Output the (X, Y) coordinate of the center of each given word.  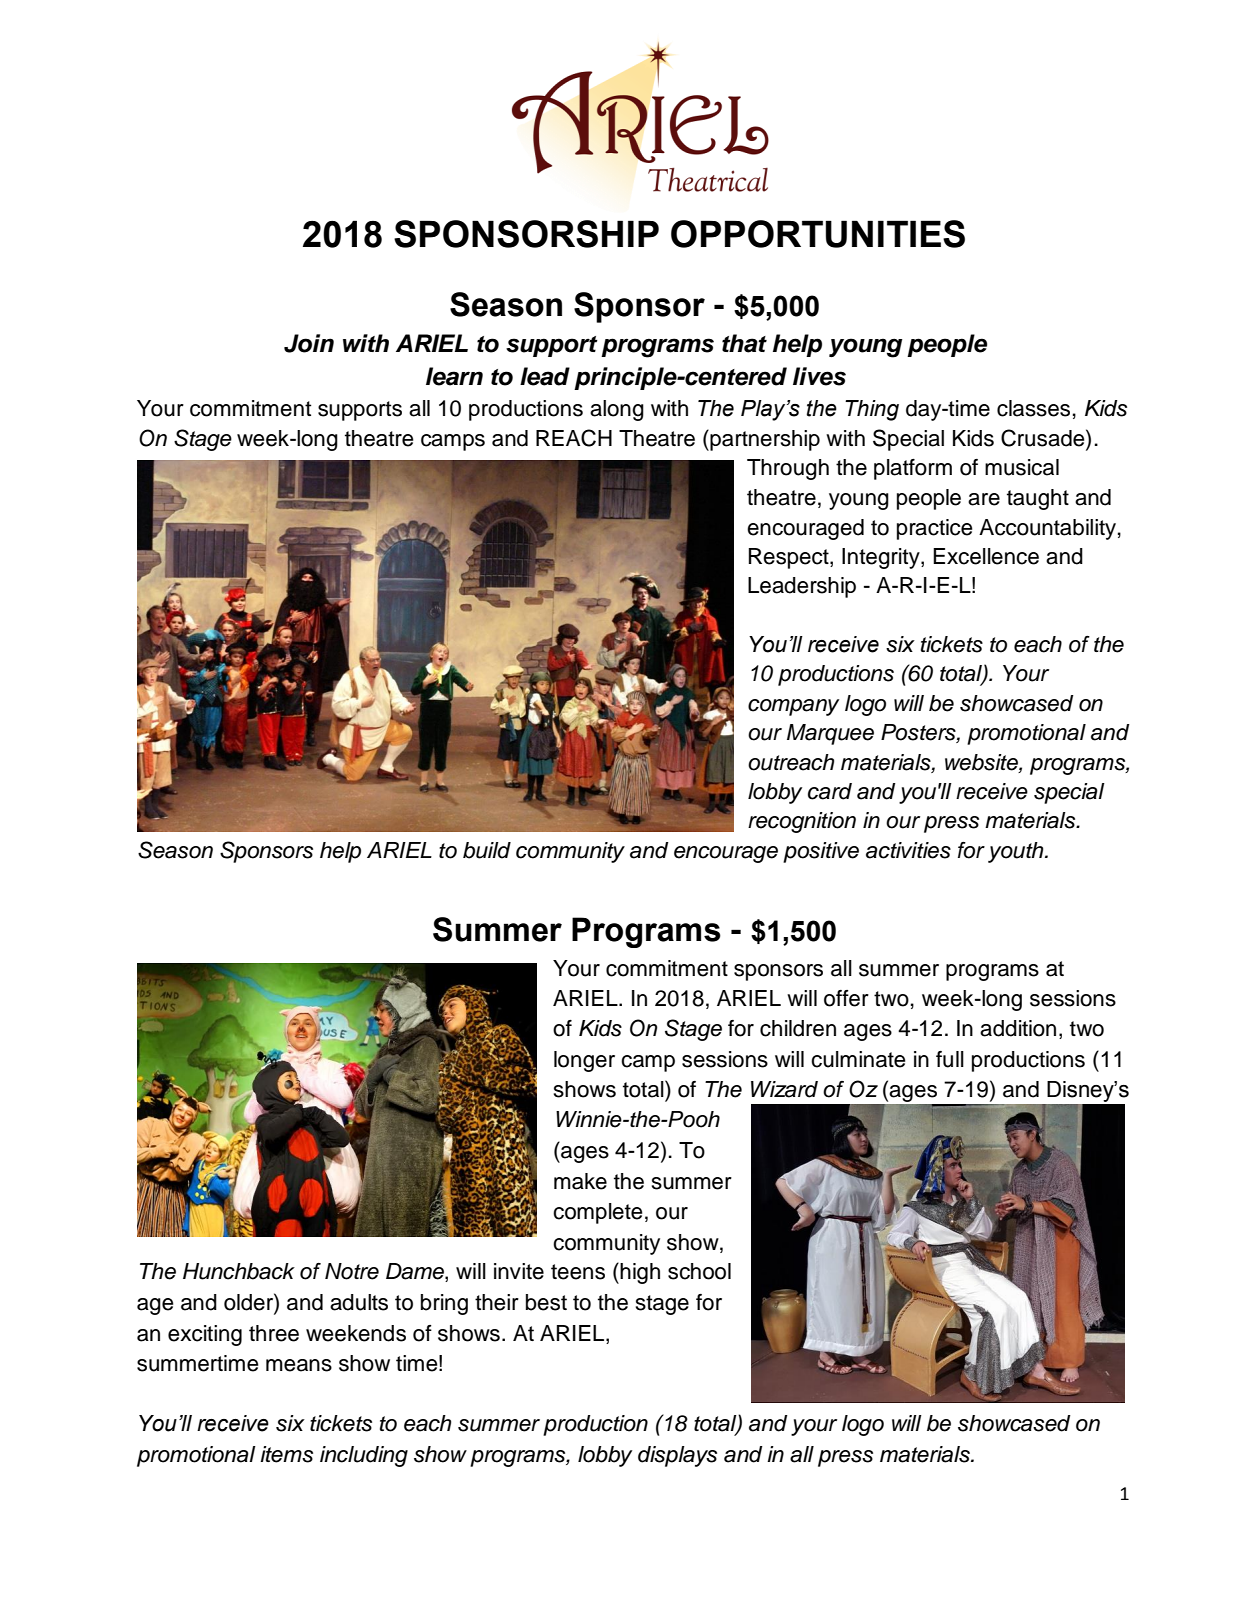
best (546, 1302)
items (286, 1454)
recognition (802, 822)
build (487, 850)
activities (908, 850)
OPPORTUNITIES (818, 234)
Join (309, 343)
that (744, 343)
